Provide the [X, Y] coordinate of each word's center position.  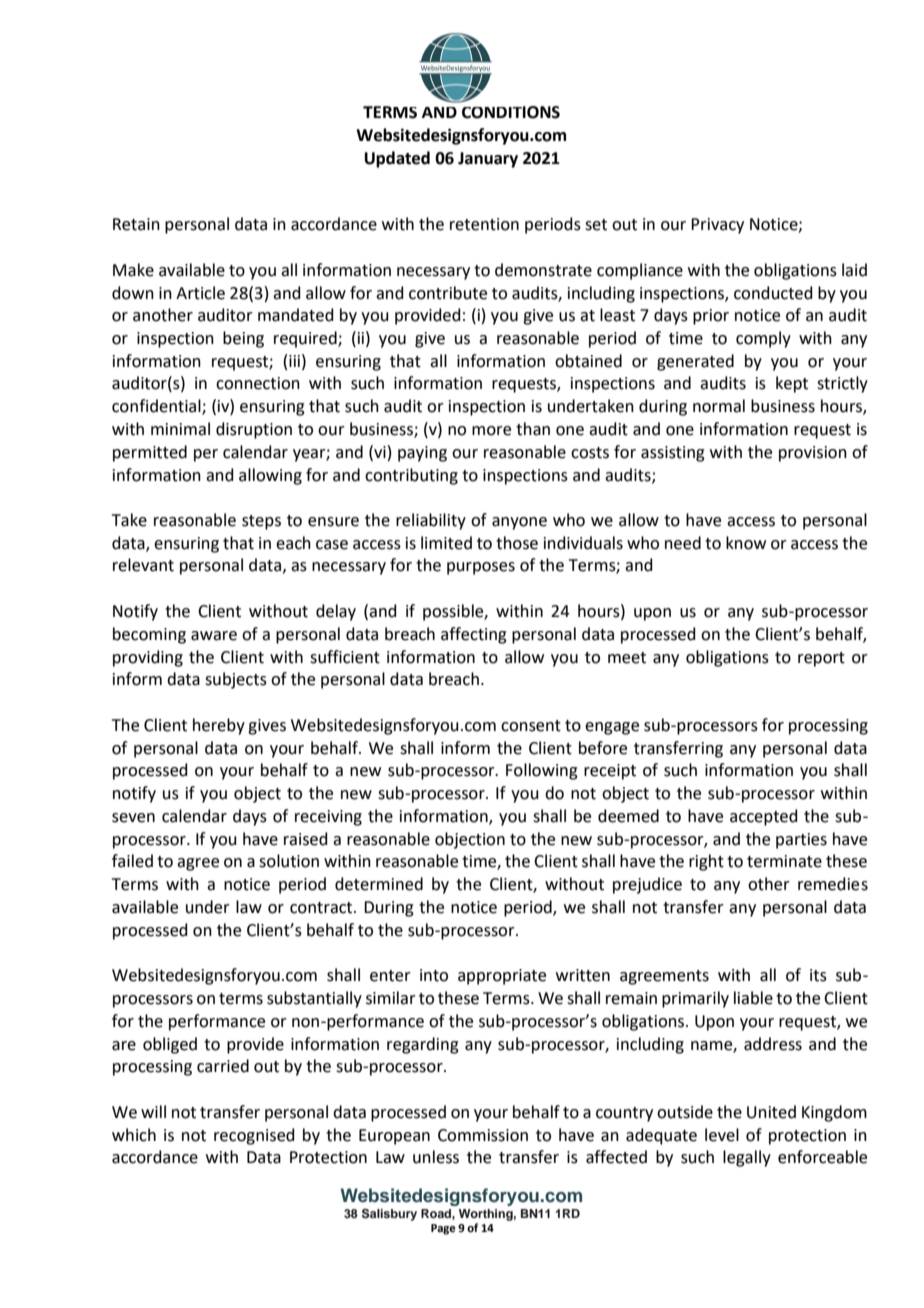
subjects [236, 680]
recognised [254, 1136]
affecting [474, 635]
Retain [136, 224]
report [821, 659]
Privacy [717, 226]
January [488, 160]
